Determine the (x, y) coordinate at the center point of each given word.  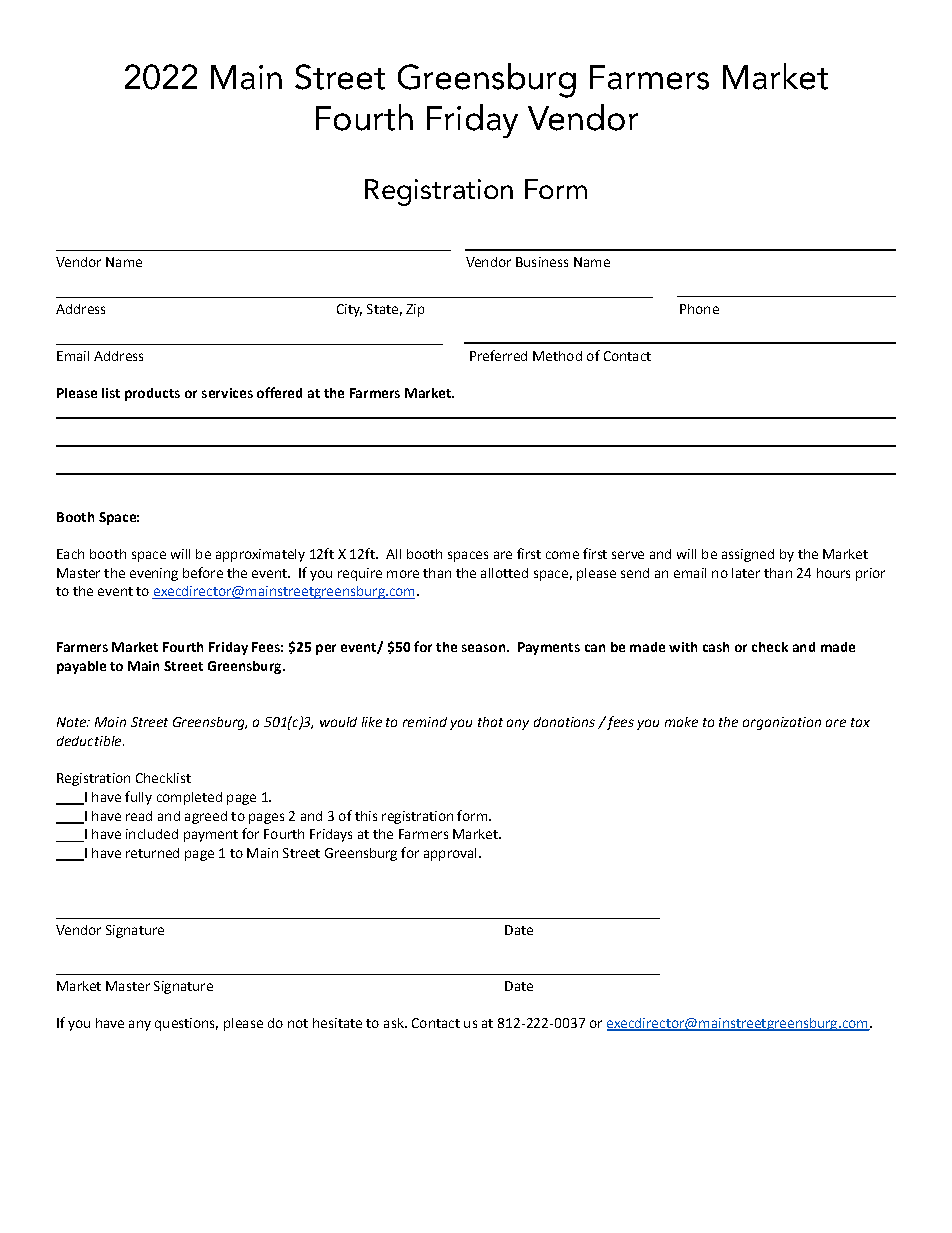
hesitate (337, 1023)
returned (152, 853)
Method (557, 356)
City (349, 310)
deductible (90, 741)
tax (860, 722)
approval (450, 854)
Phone (699, 309)
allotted (504, 573)
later (746, 573)
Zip (415, 310)
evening (154, 574)
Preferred (498, 355)
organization (782, 723)
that (490, 722)
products (152, 394)
